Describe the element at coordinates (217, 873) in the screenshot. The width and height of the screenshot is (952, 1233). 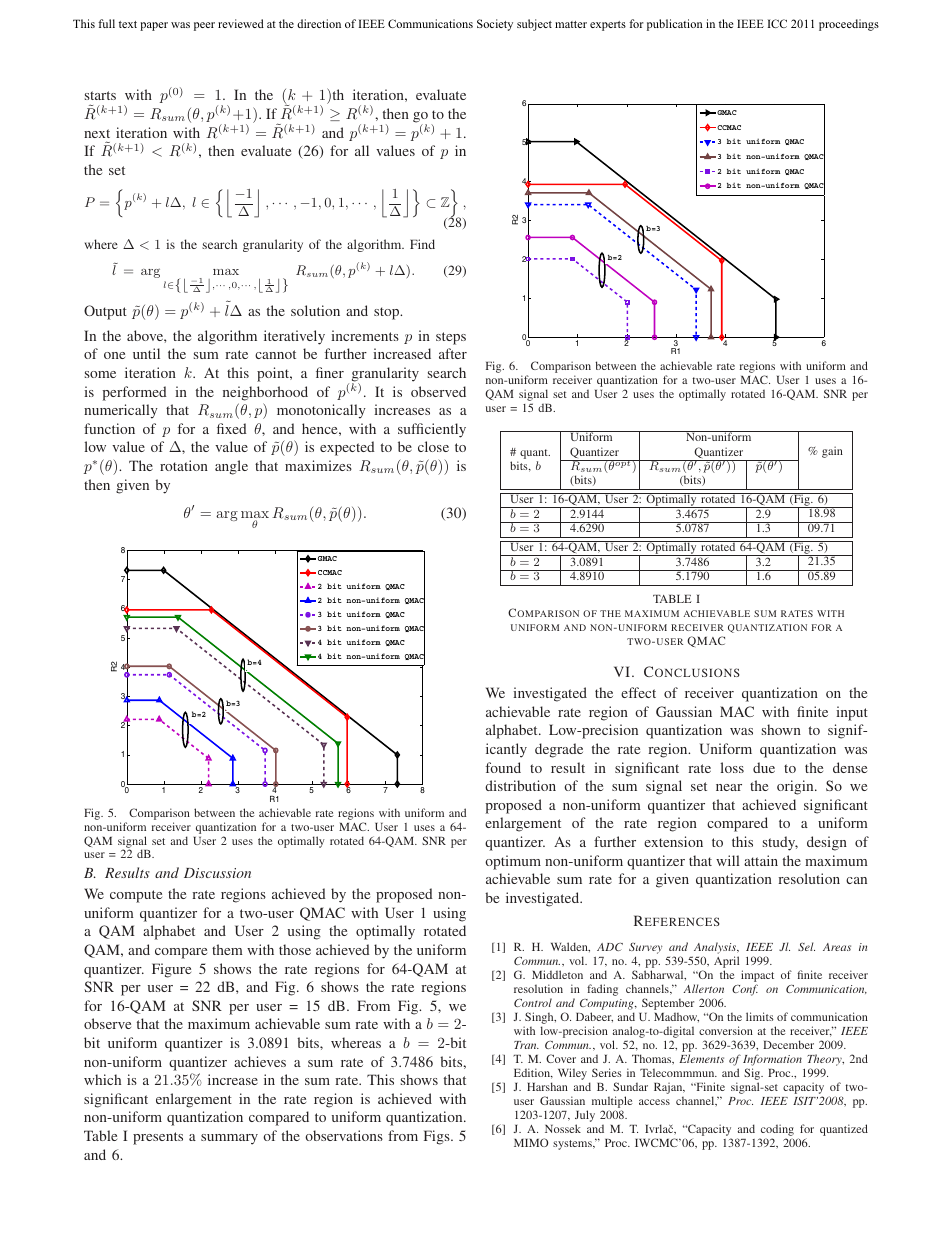
I see `Discussion` at that location.
